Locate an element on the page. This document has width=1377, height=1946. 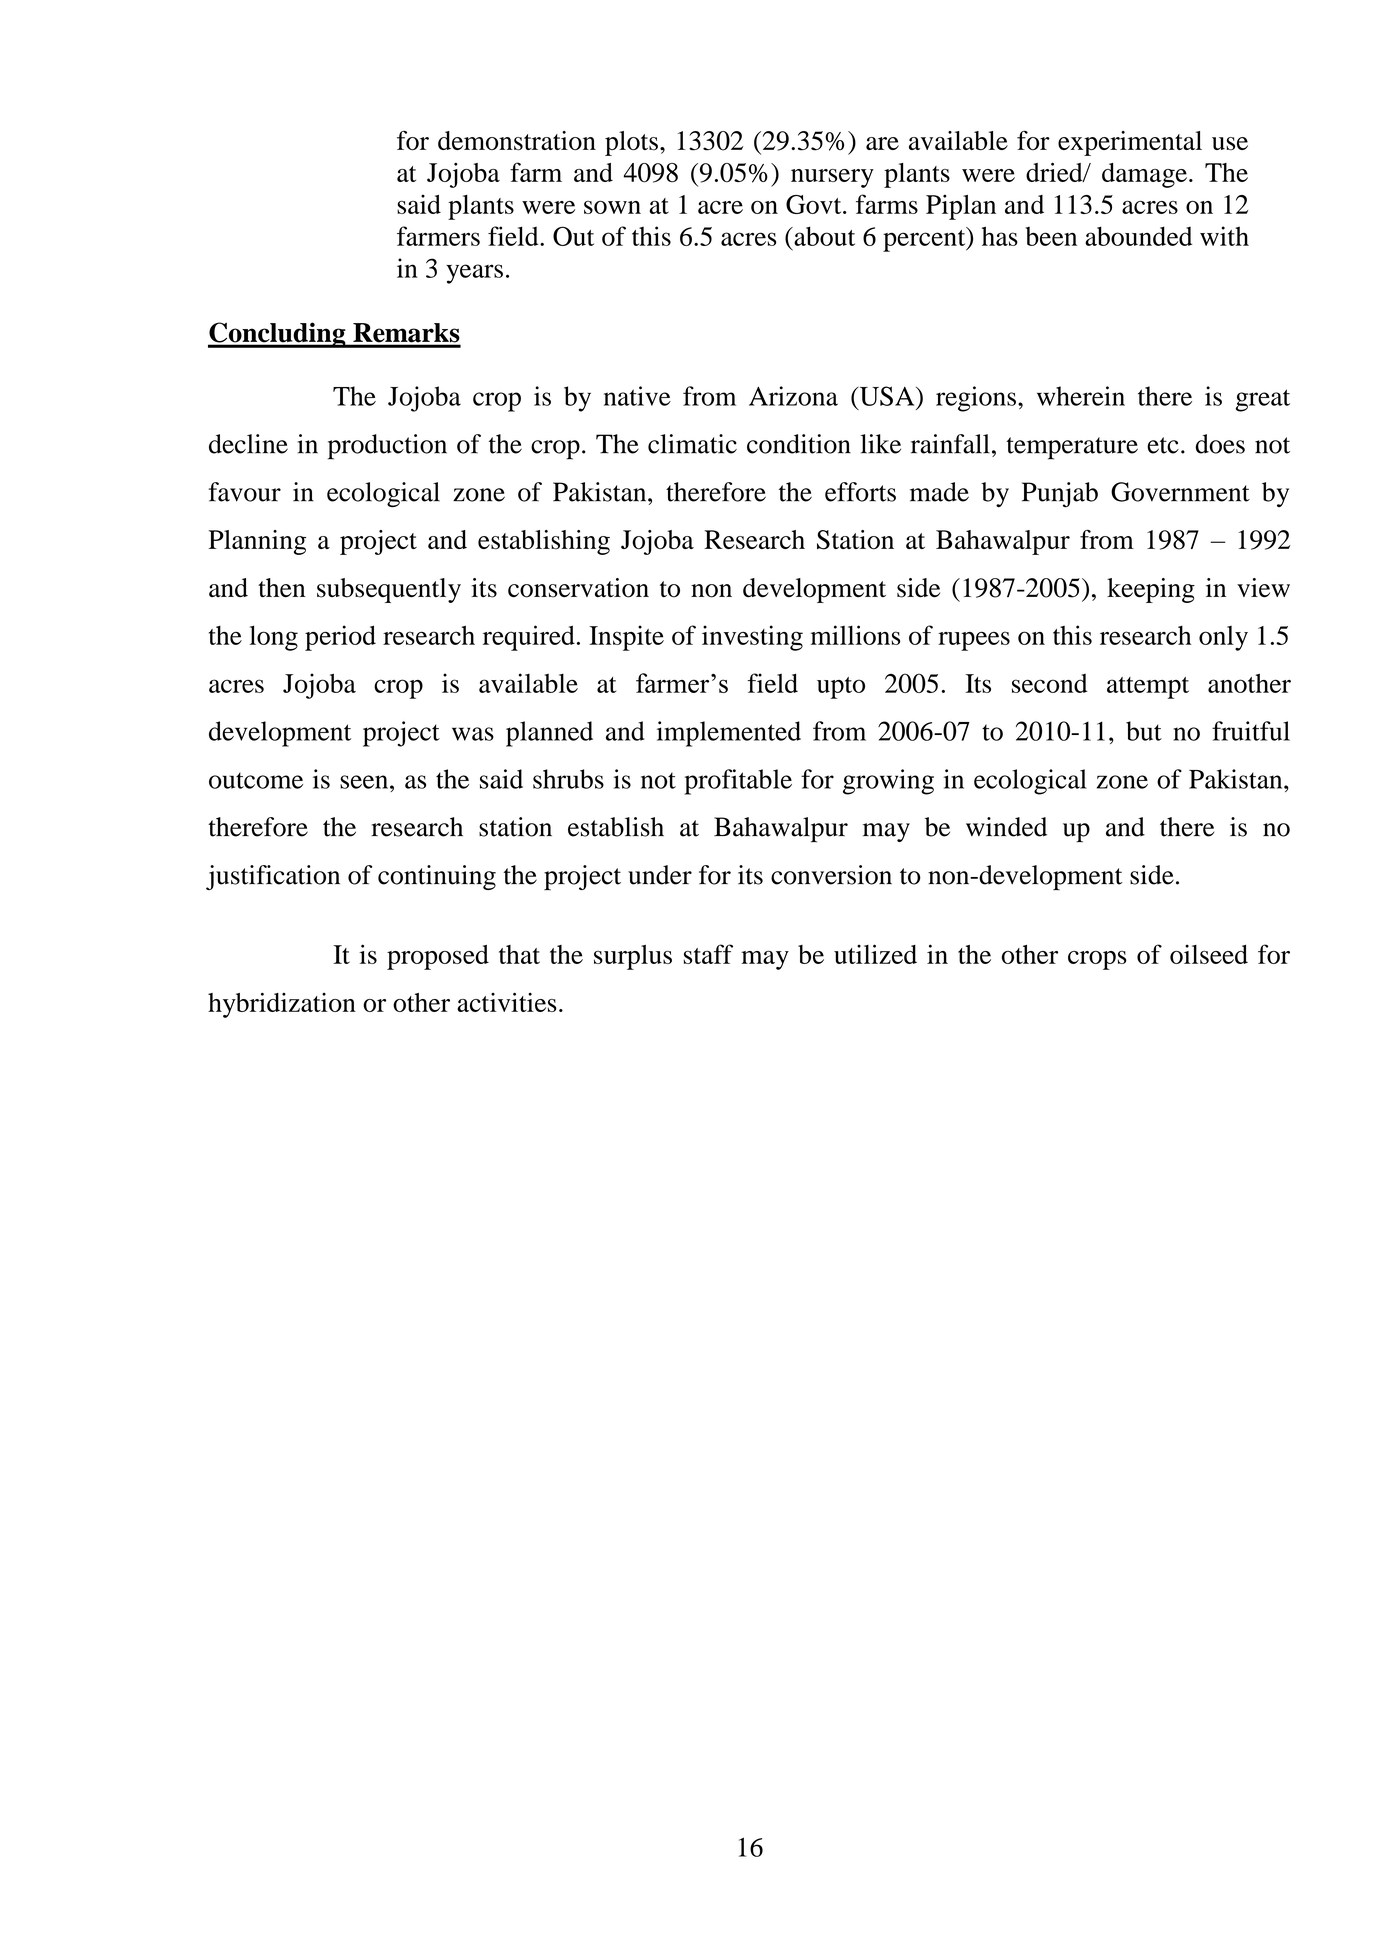
condition is located at coordinates (799, 444).
